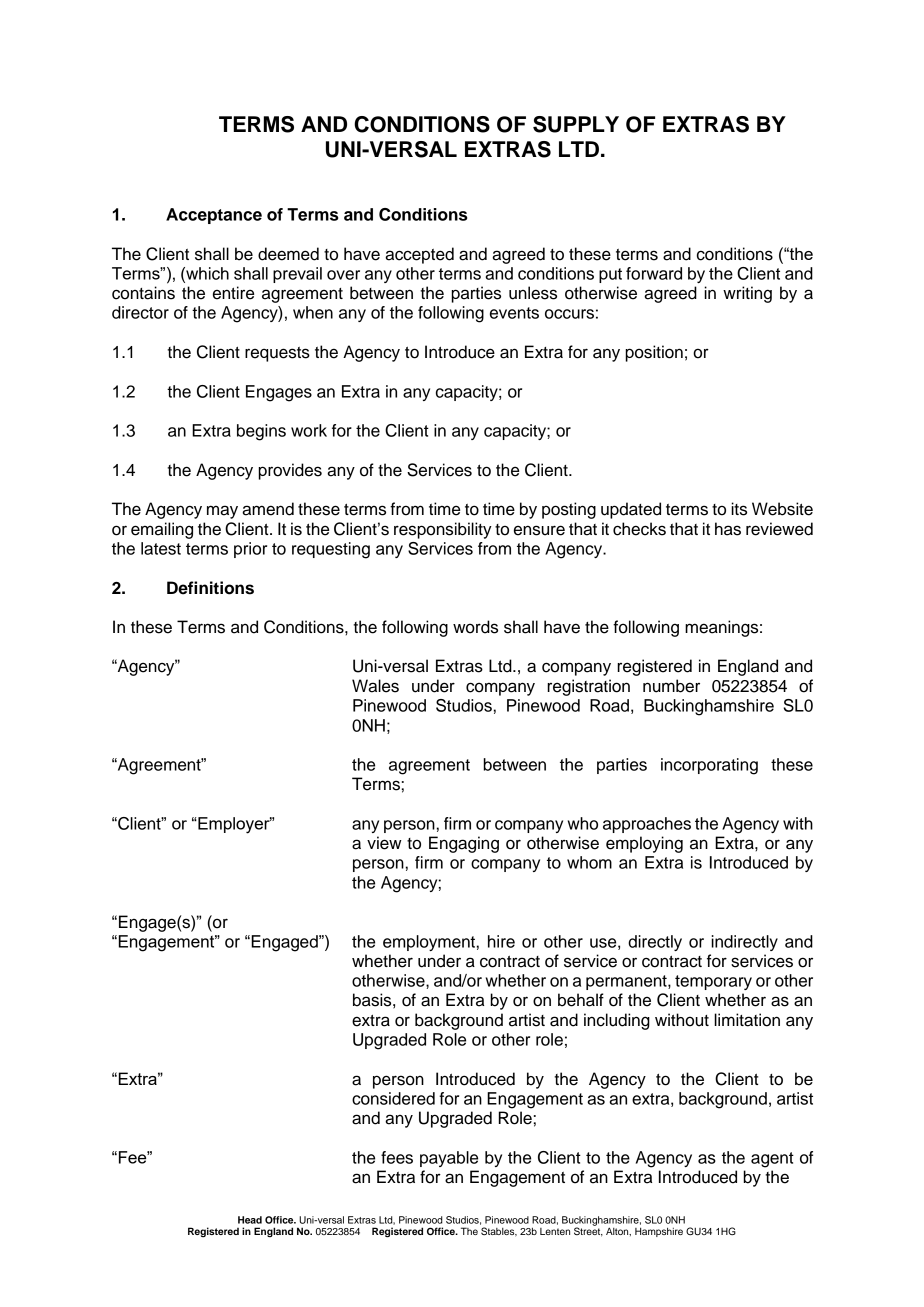  I want to click on employing, so click(644, 844).
